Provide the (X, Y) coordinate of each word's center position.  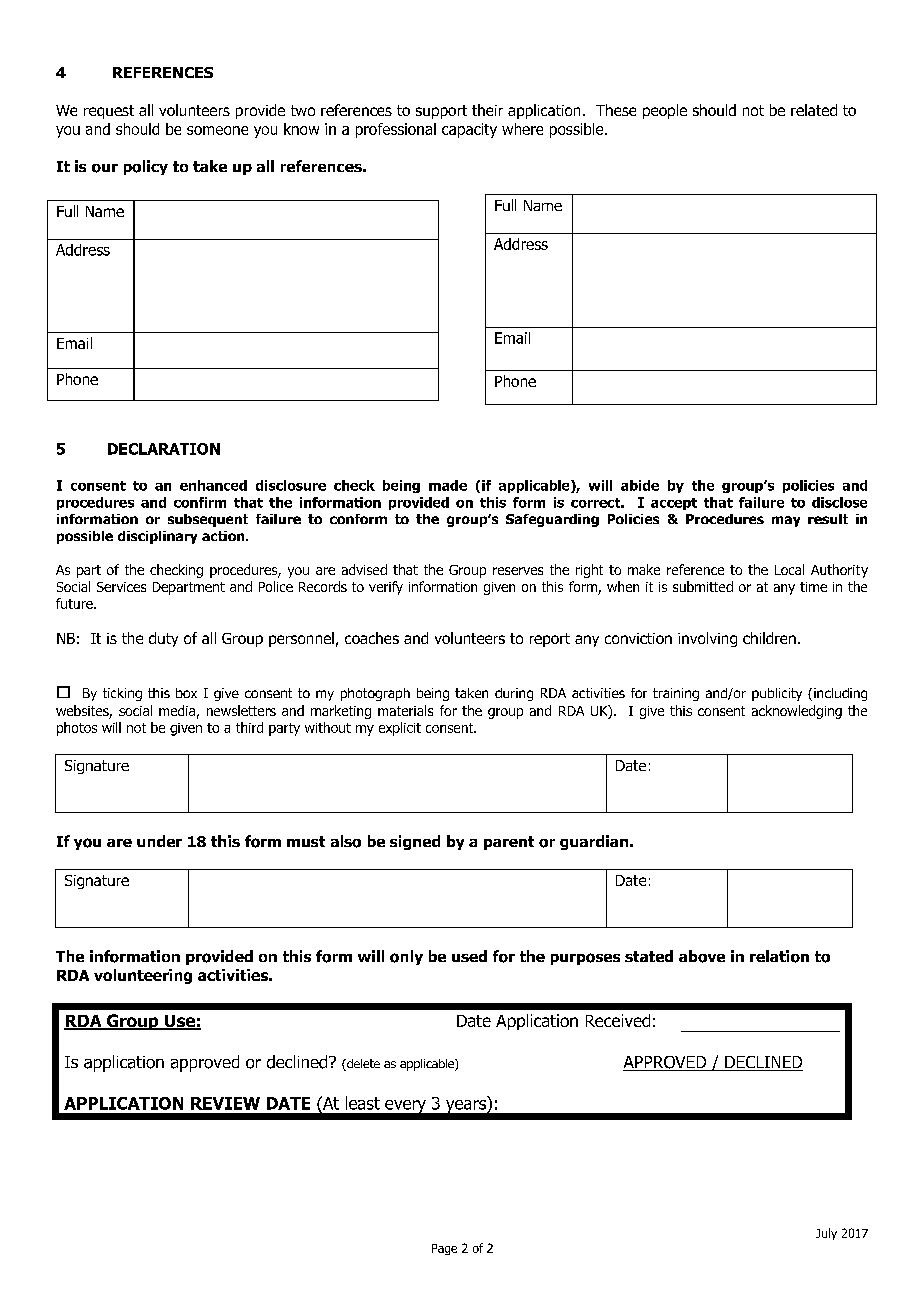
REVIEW (225, 1103)
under (159, 841)
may (786, 521)
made (448, 485)
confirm (200, 502)
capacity (469, 130)
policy (146, 167)
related (814, 110)
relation (779, 956)
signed (415, 842)
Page (444, 1249)
